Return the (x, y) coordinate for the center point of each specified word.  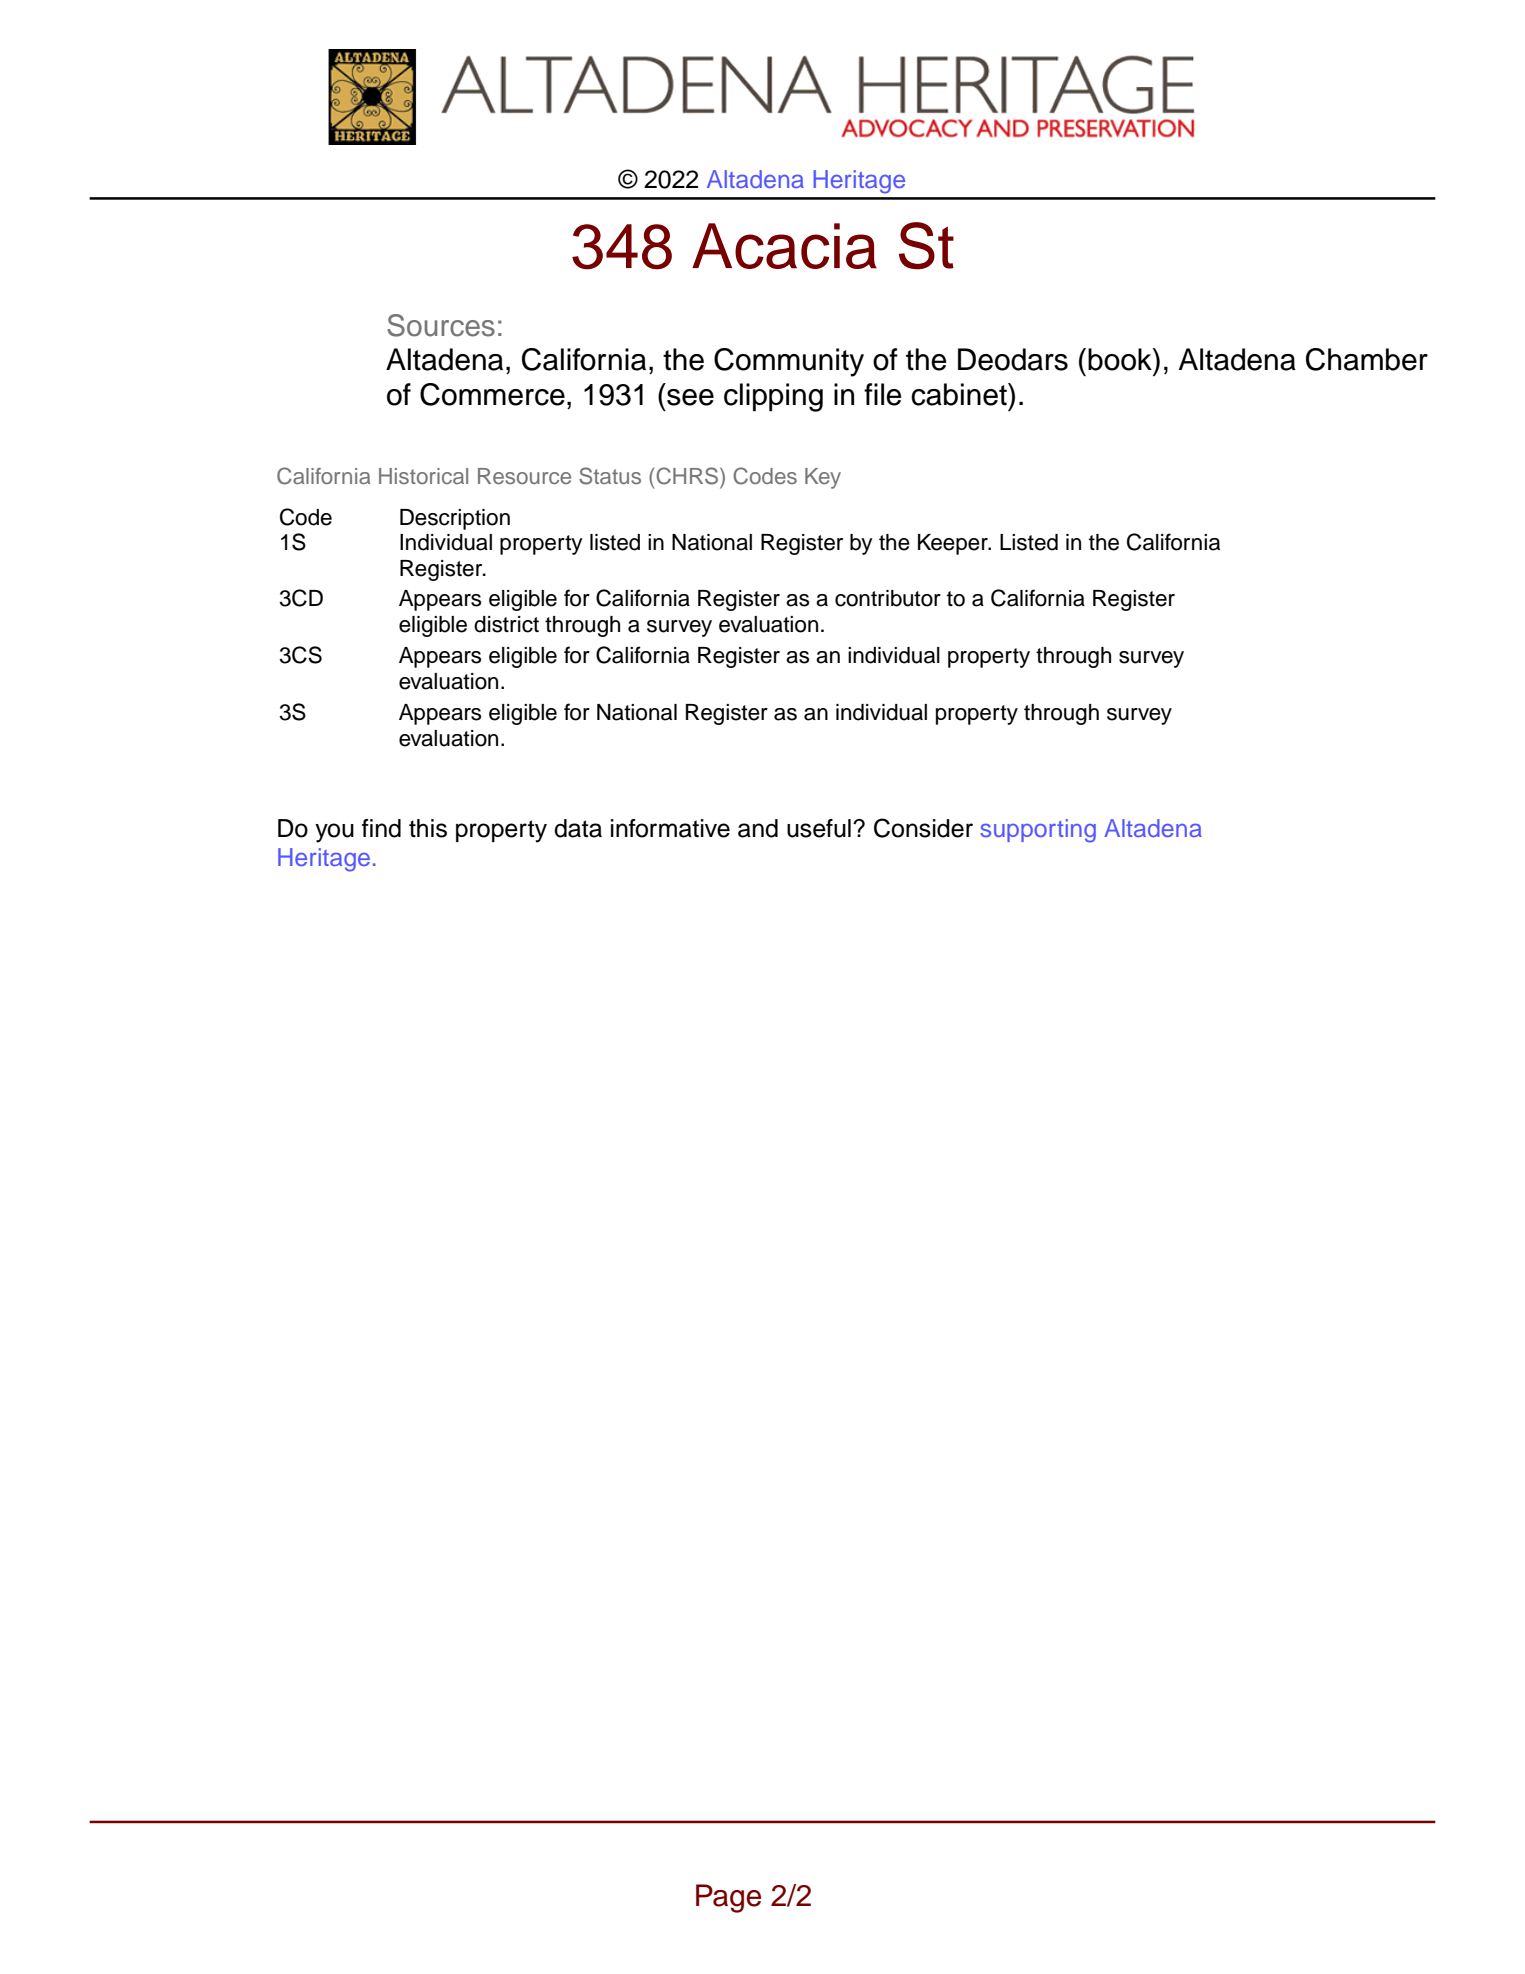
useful (819, 828)
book (1121, 359)
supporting (1038, 831)
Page (728, 1898)
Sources (441, 325)
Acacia (784, 246)
